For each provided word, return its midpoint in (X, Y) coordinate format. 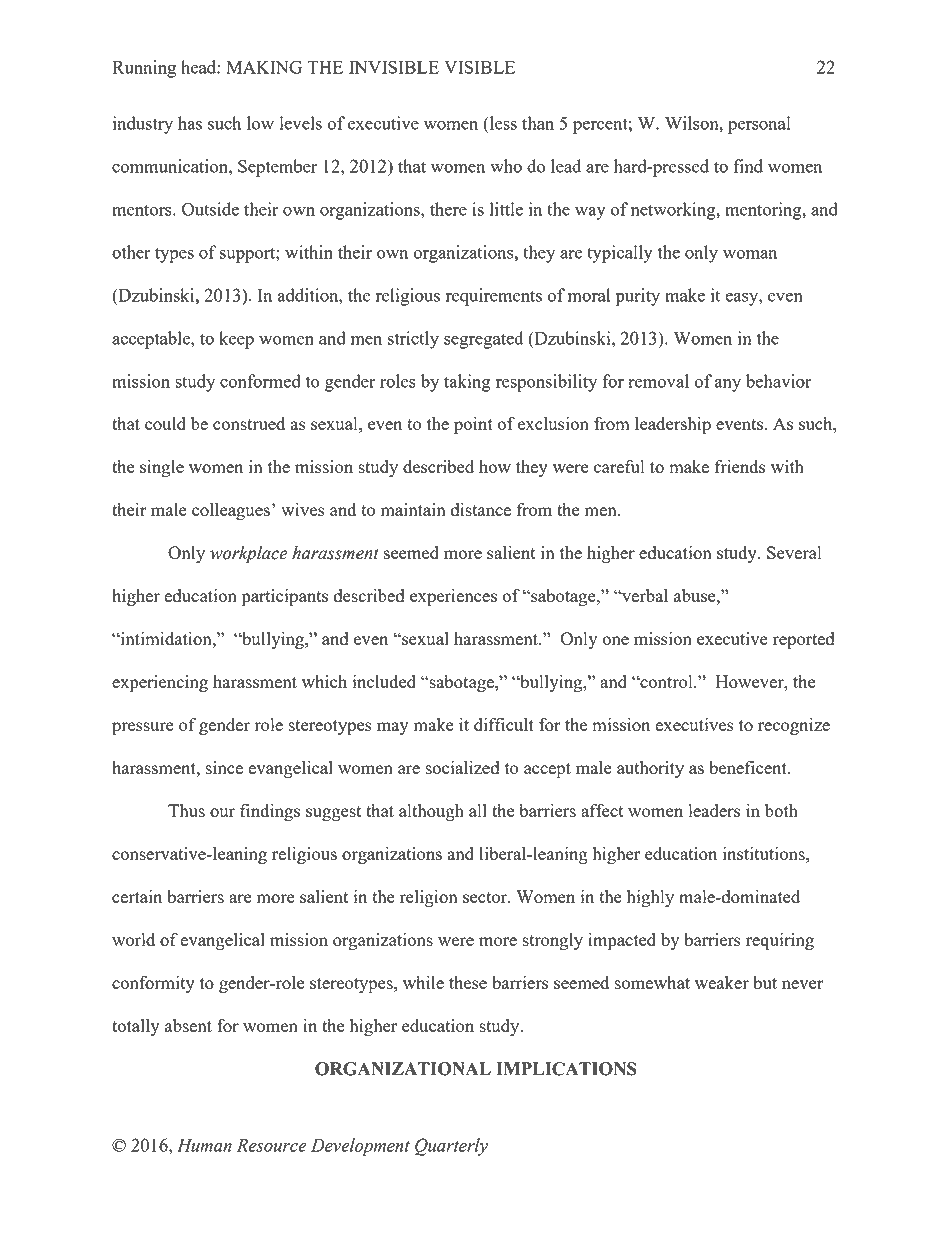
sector (486, 897)
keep (236, 340)
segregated (483, 340)
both (781, 810)
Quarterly (451, 1147)
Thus (186, 810)
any (728, 385)
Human (204, 1145)
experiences (453, 598)
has (190, 123)
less (502, 123)
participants (285, 598)
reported (803, 641)
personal (759, 125)
